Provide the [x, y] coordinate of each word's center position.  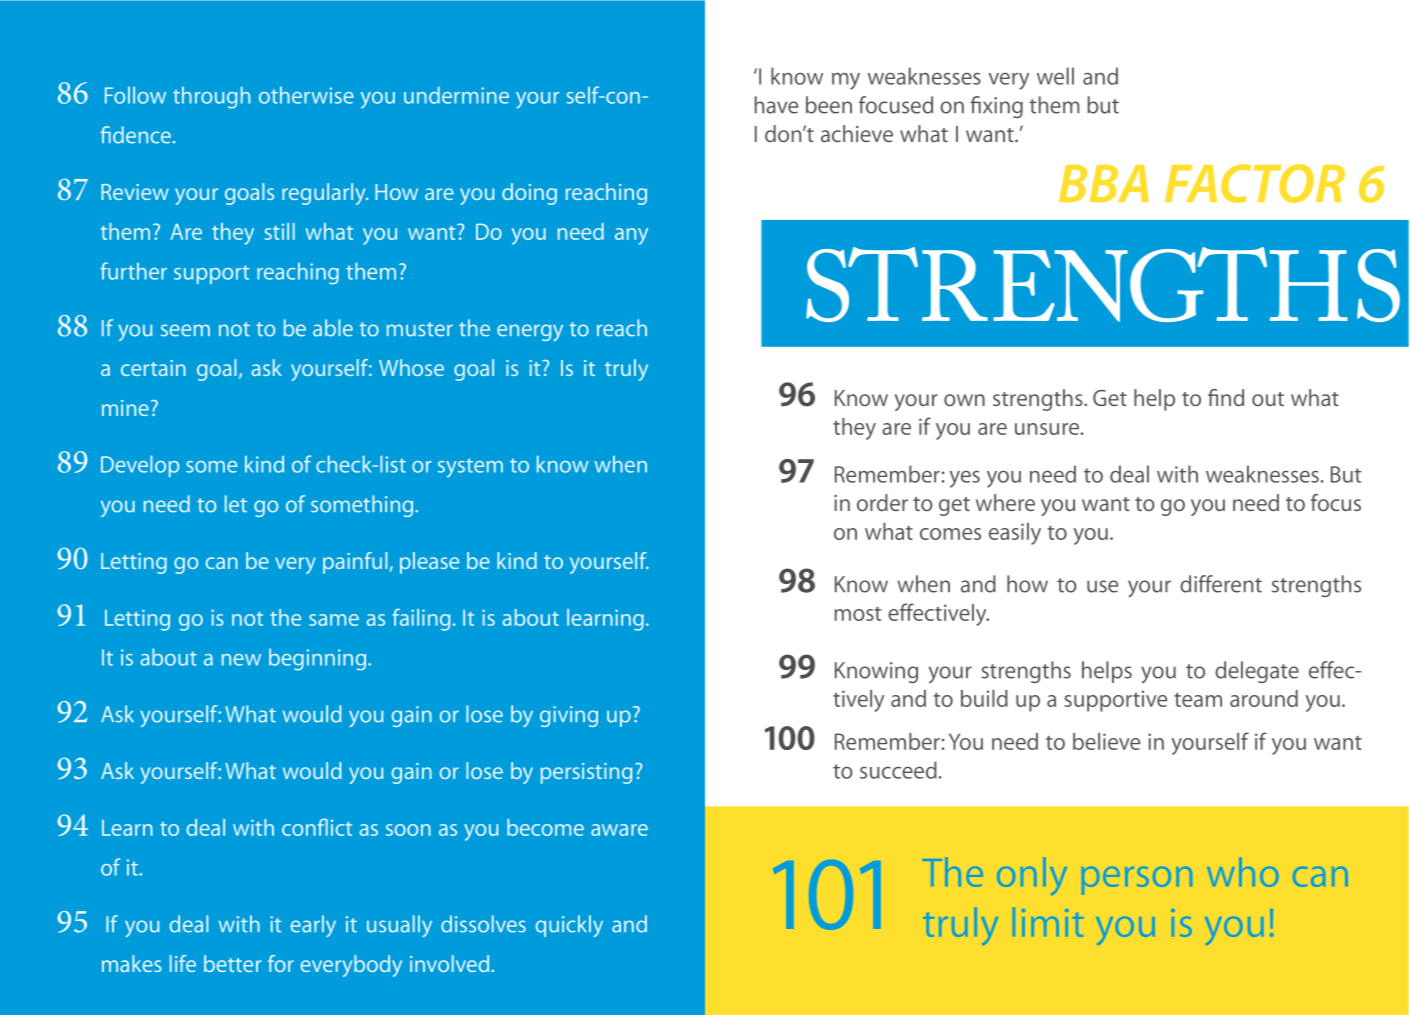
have [776, 105]
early [313, 926]
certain [153, 368]
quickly [569, 926]
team [1198, 699]
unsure [1047, 429]
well [1055, 76]
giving [569, 716]
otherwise [306, 95]
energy [530, 332]
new [241, 660]
